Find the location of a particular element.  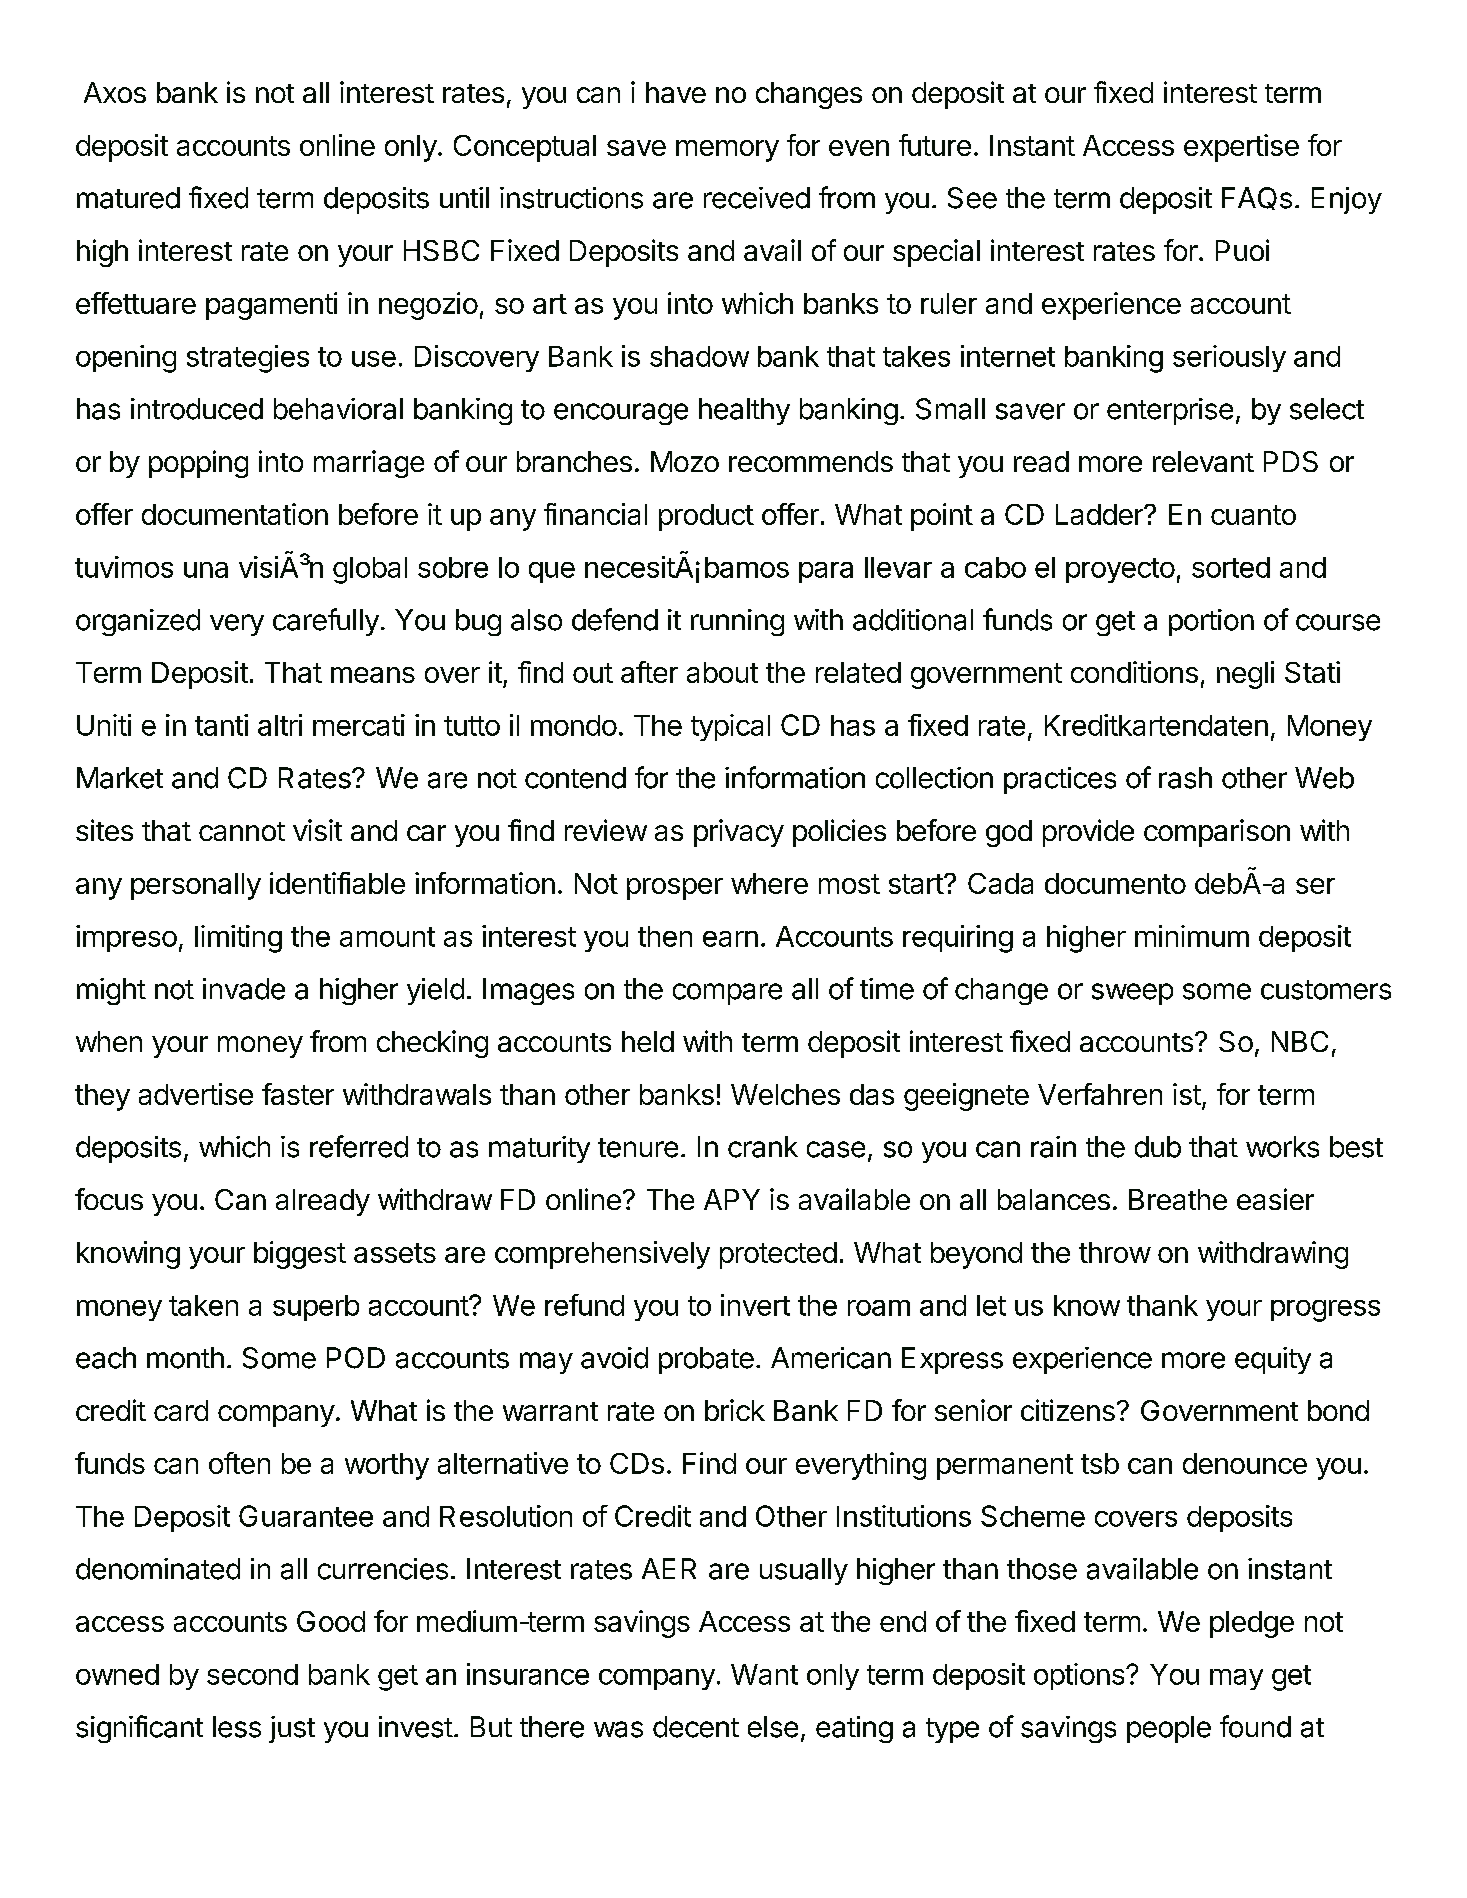

matured is located at coordinates (128, 198).
